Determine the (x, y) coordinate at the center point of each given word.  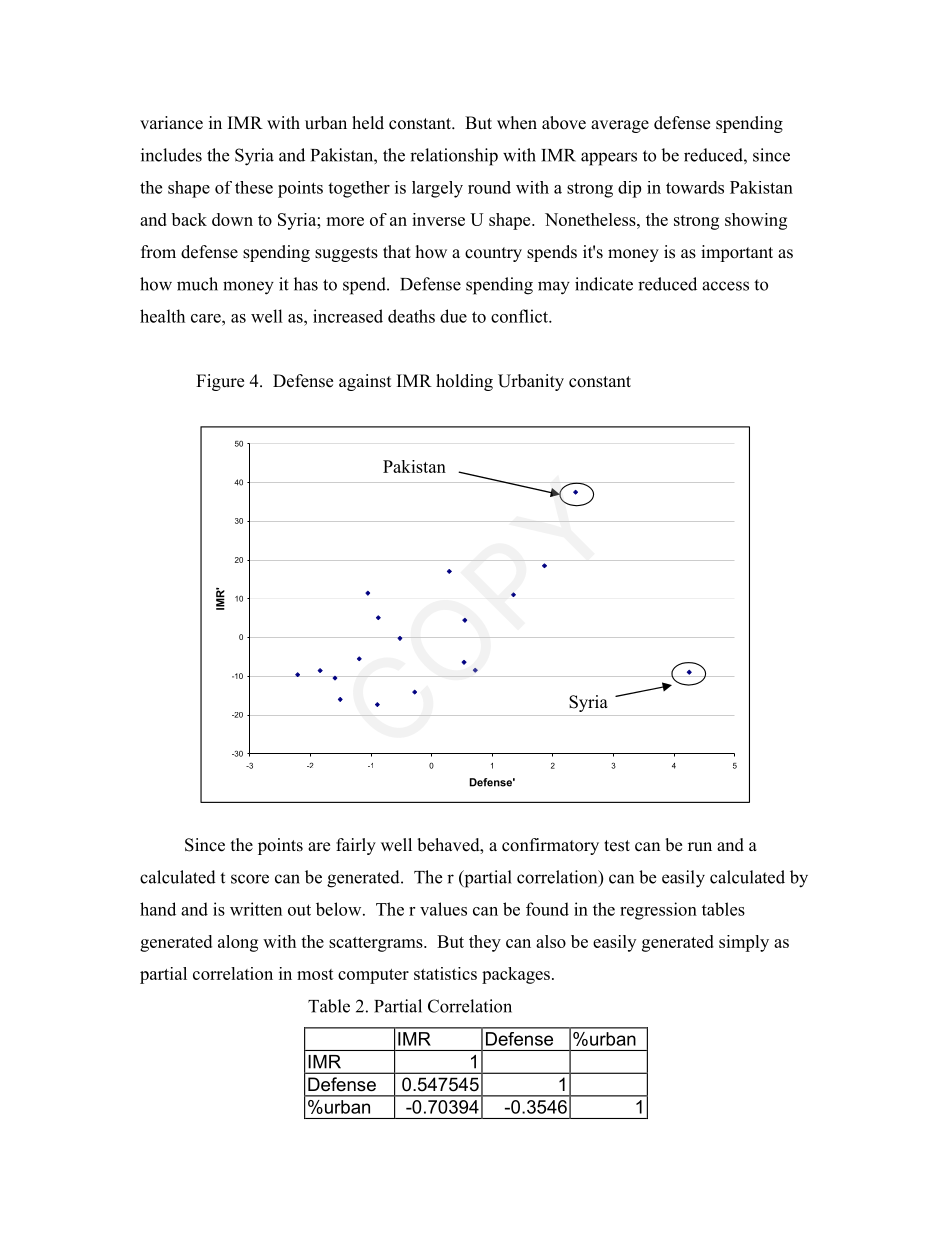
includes (171, 155)
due (453, 316)
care (207, 318)
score (250, 879)
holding (464, 382)
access (725, 286)
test (617, 846)
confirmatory (550, 846)
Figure (220, 382)
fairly (356, 846)
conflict (520, 316)
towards (695, 187)
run (700, 847)
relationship (454, 157)
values (443, 909)
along (238, 943)
